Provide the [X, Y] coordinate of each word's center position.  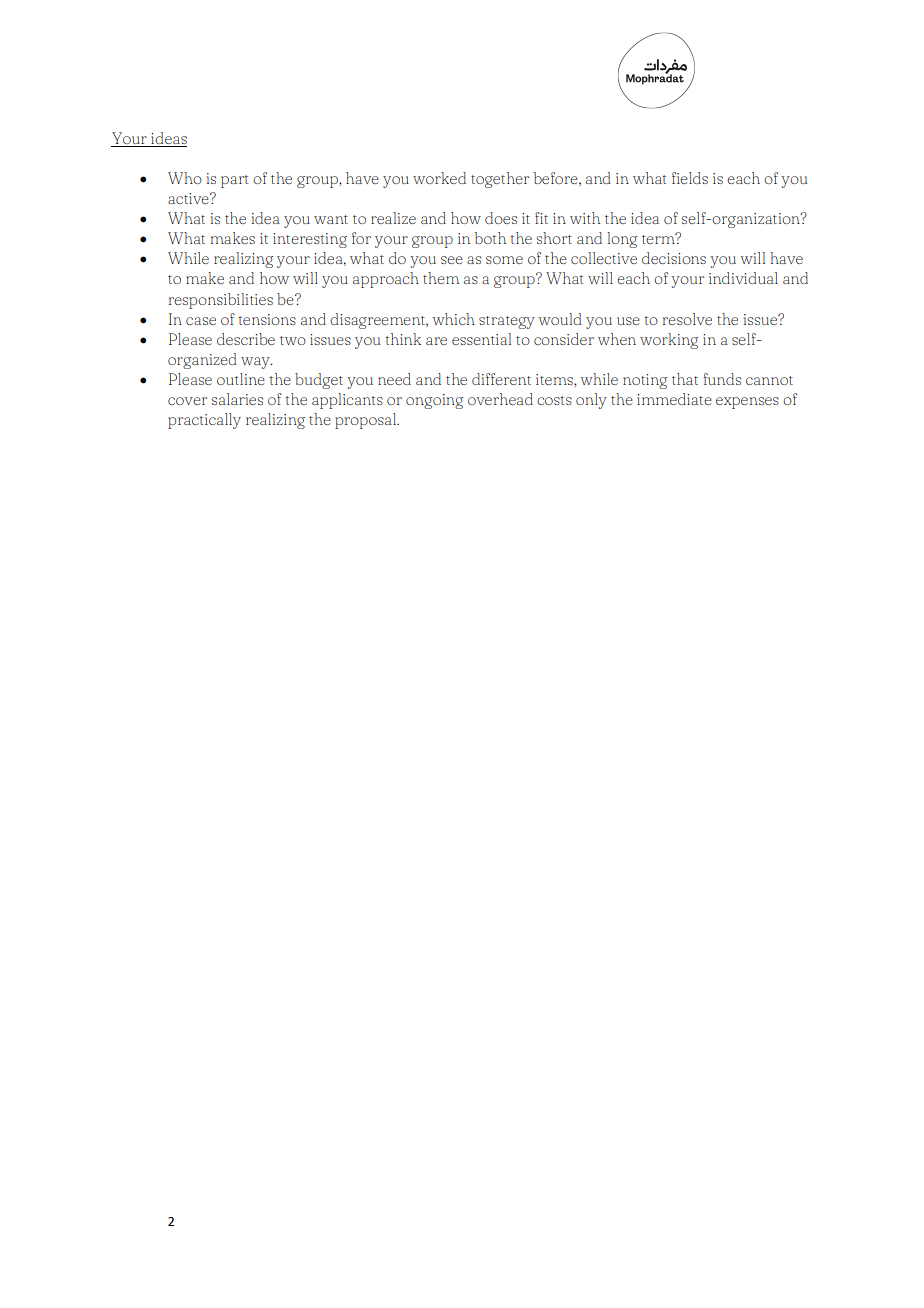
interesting [310, 240]
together [500, 180]
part [234, 181]
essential [481, 339]
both [490, 238]
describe [246, 339]
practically [204, 421]
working [669, 341]
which [453, 319]
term [659, 238]
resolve [687, 319]
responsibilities [221, 301]
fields [690, 178]
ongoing [434, 401]
